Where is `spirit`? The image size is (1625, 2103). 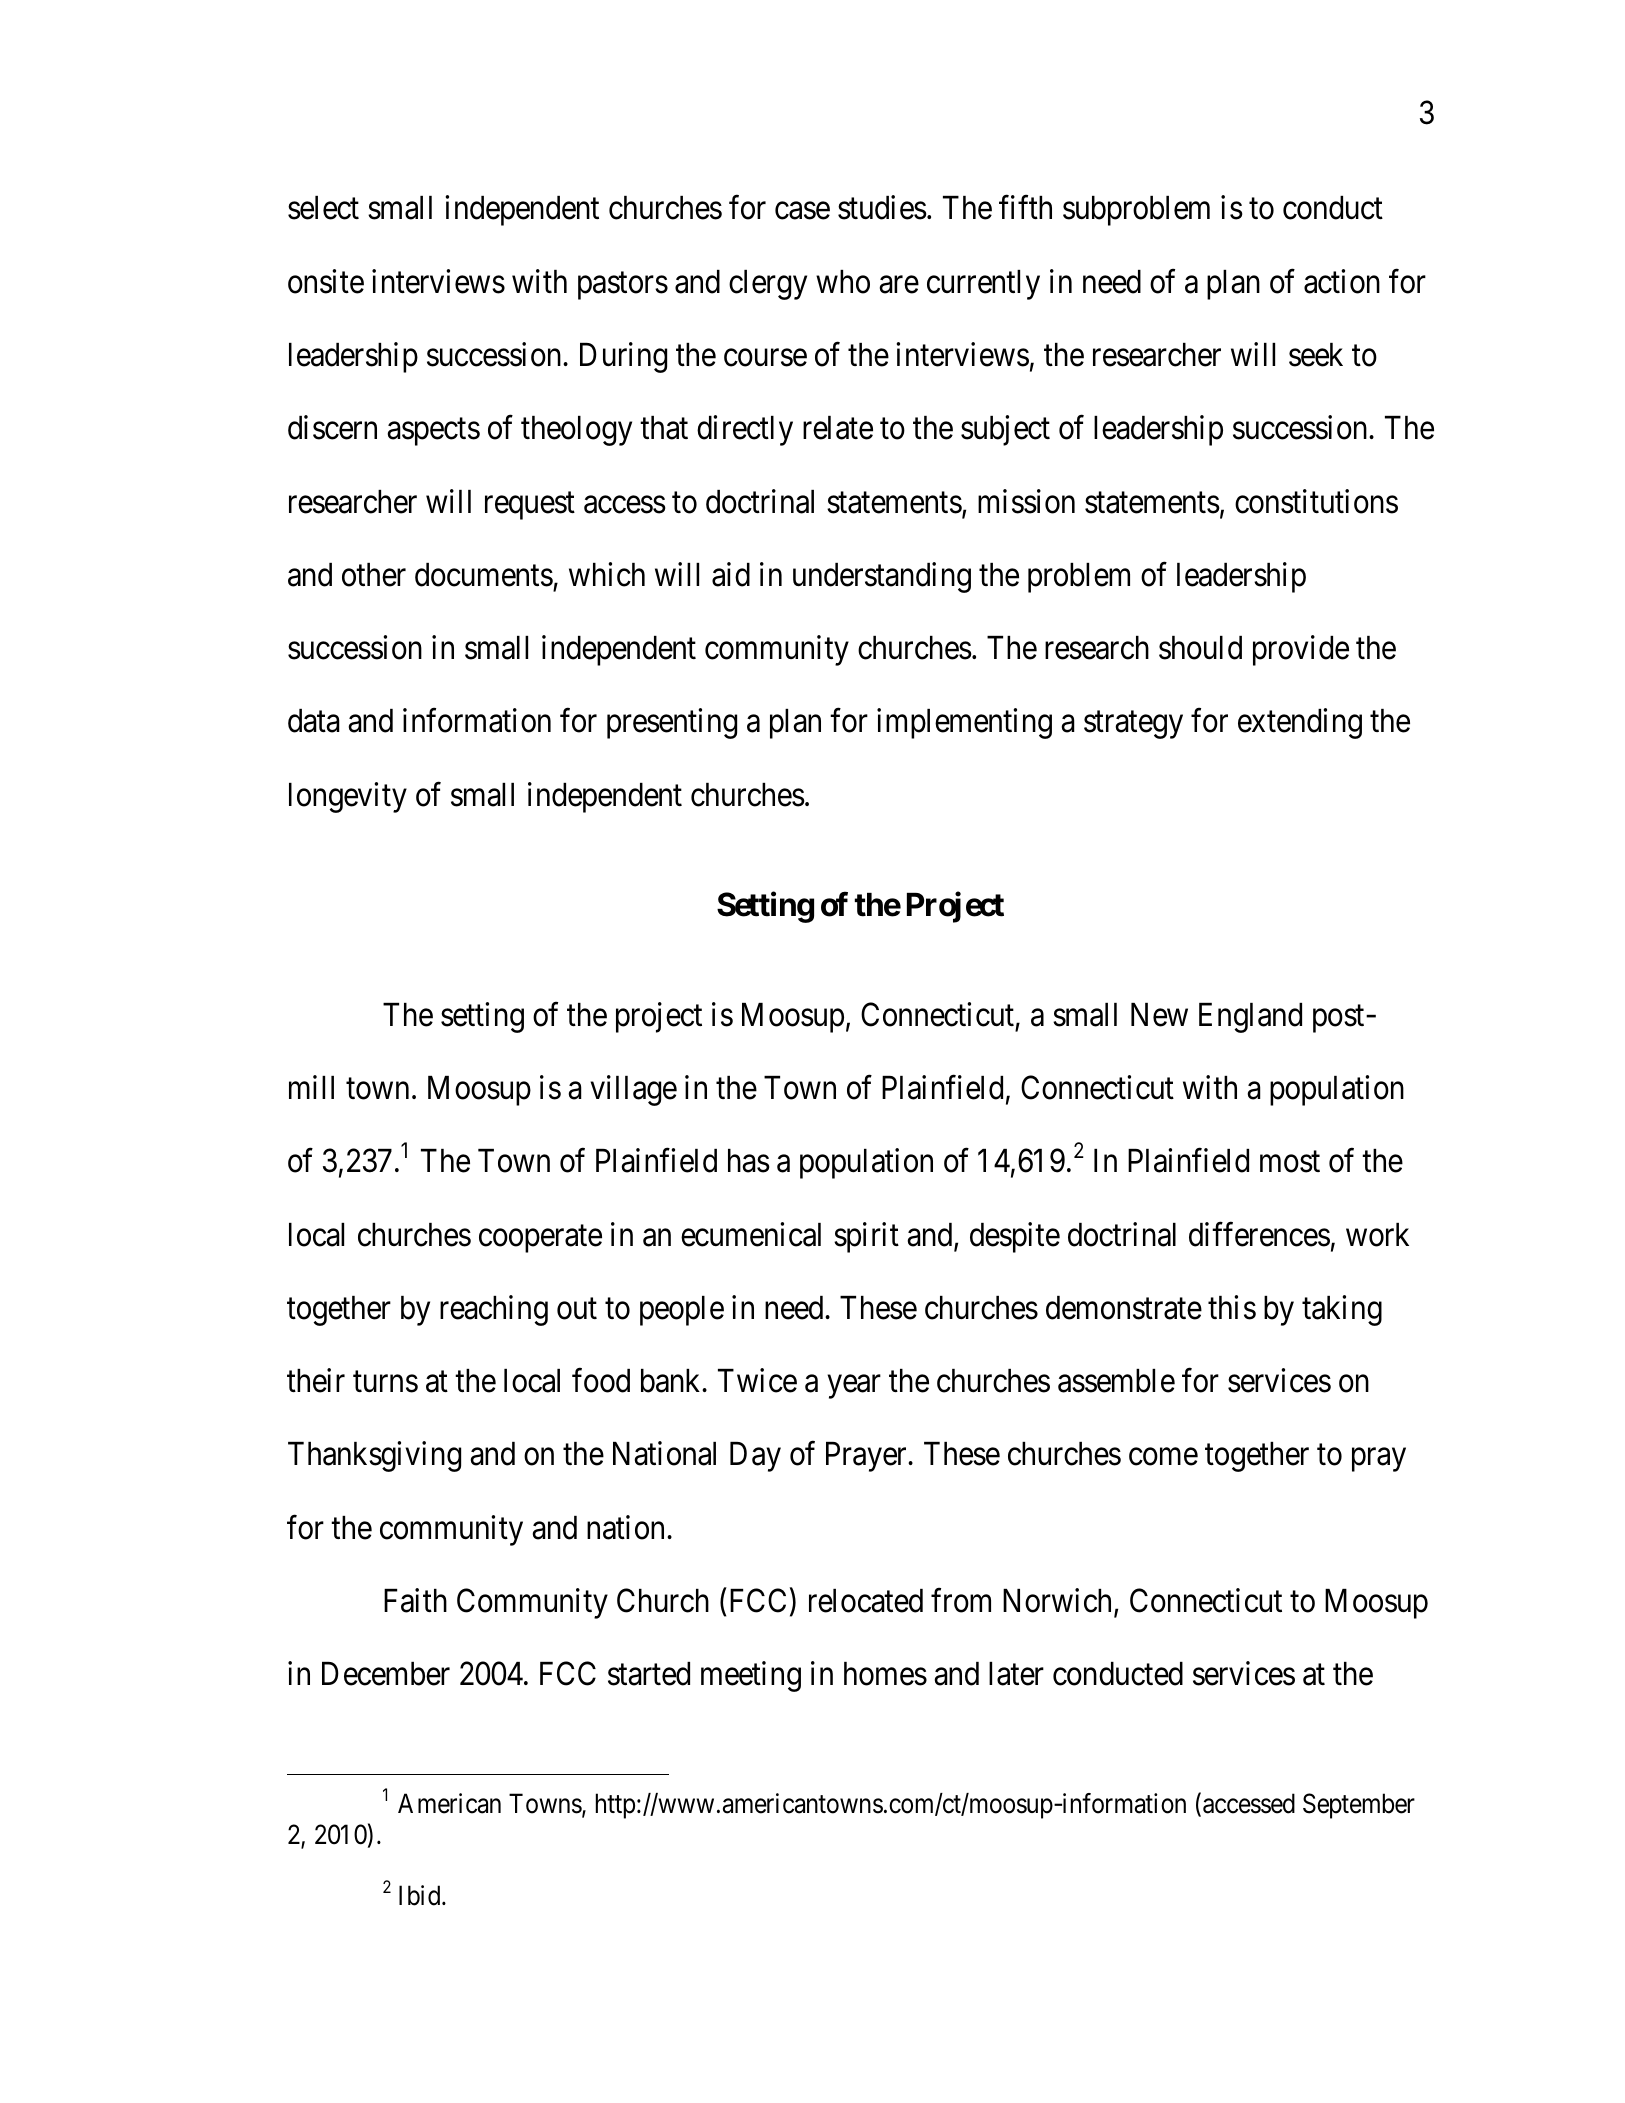 spirit is located at coordinates (866, 1237).
